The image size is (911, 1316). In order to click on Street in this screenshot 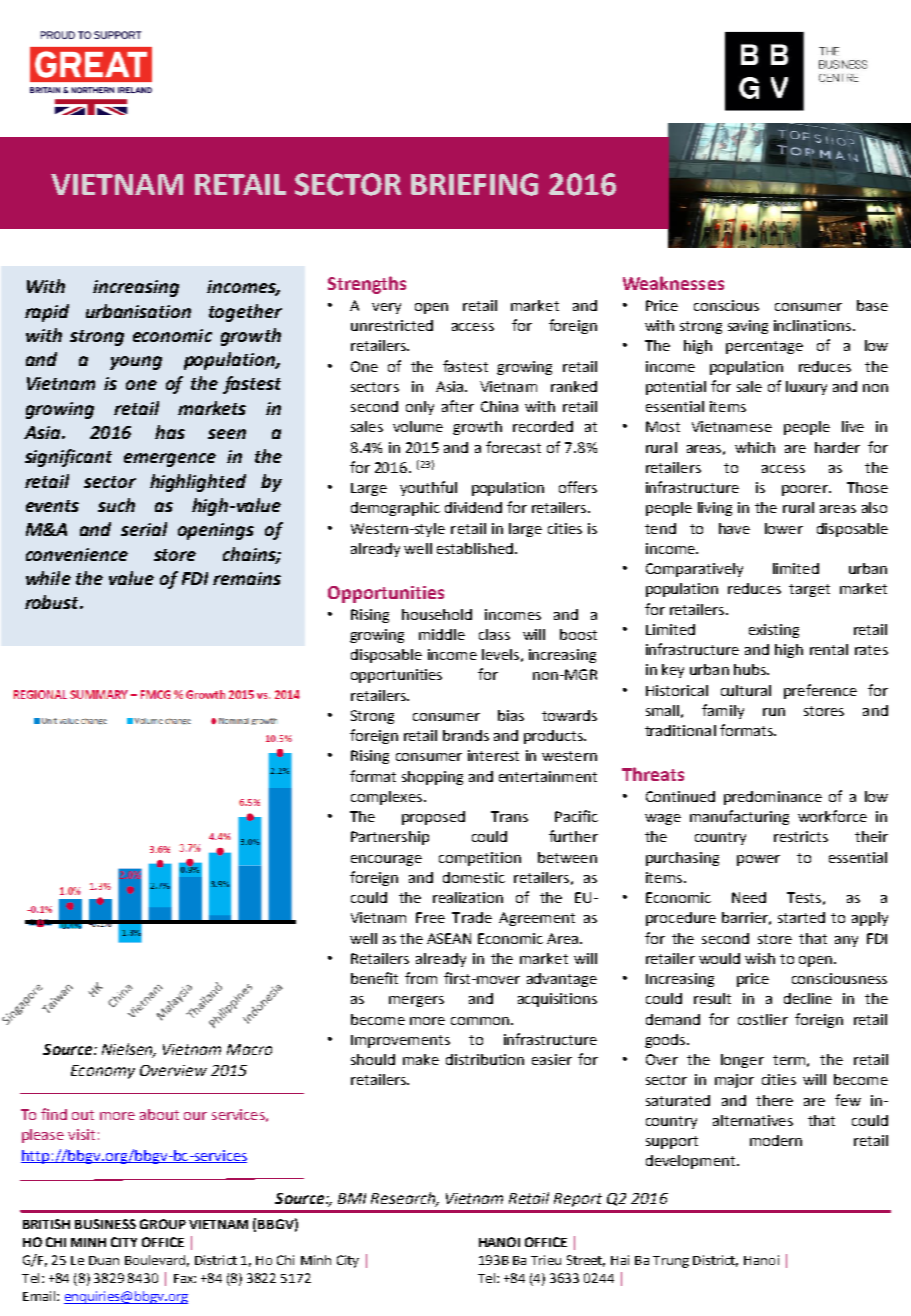, I will do `click(586, 1261)`.
